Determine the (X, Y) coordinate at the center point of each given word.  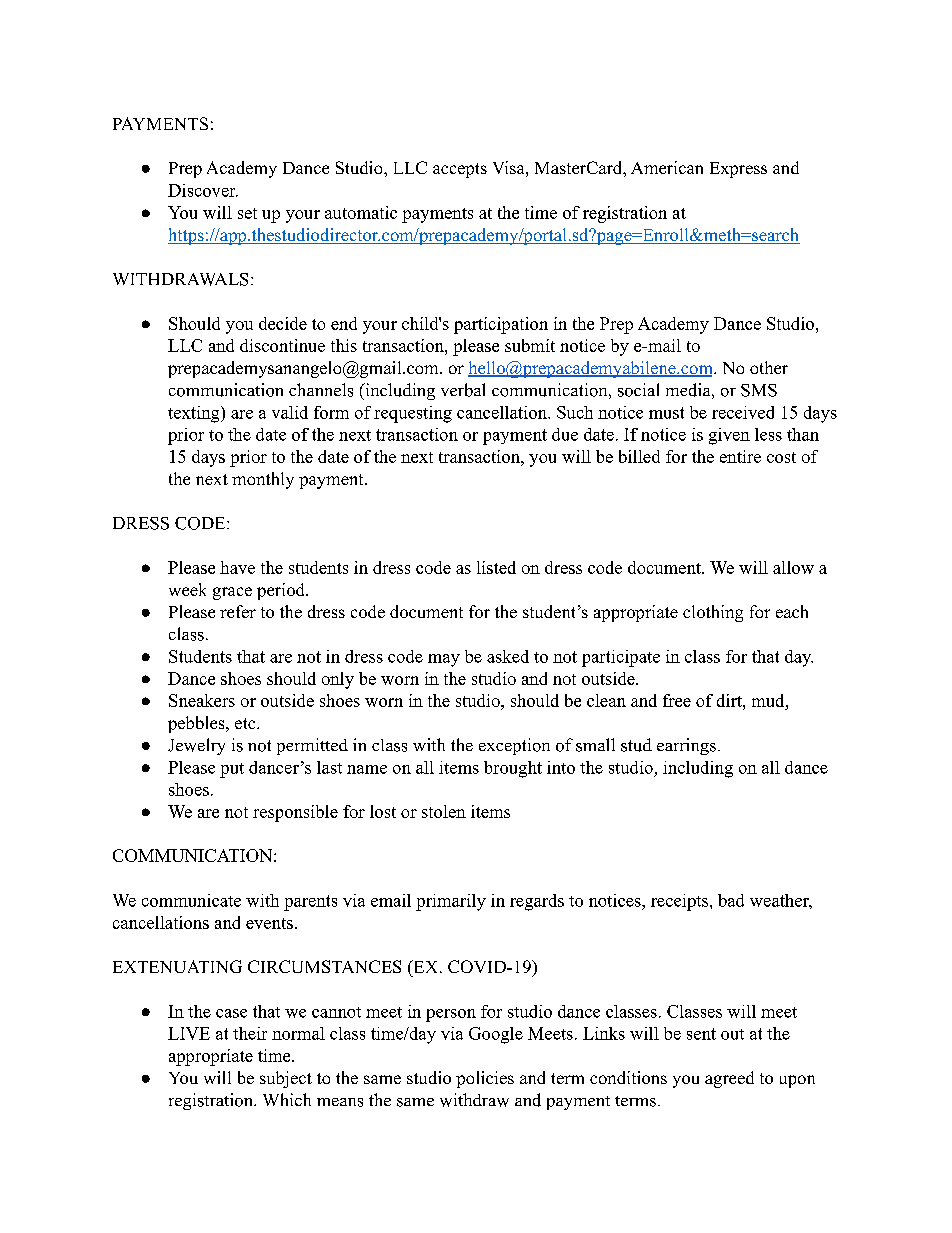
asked (508, 656)
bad (731, 900)
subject (286, 1079)
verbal (463, 390)
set (247, 213)
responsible (295, 813)
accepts (460, 170)
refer (238, 611)
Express (738, 170)
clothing (713, 613)
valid (290, 412)
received (743, 412)
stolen (444, 811)
